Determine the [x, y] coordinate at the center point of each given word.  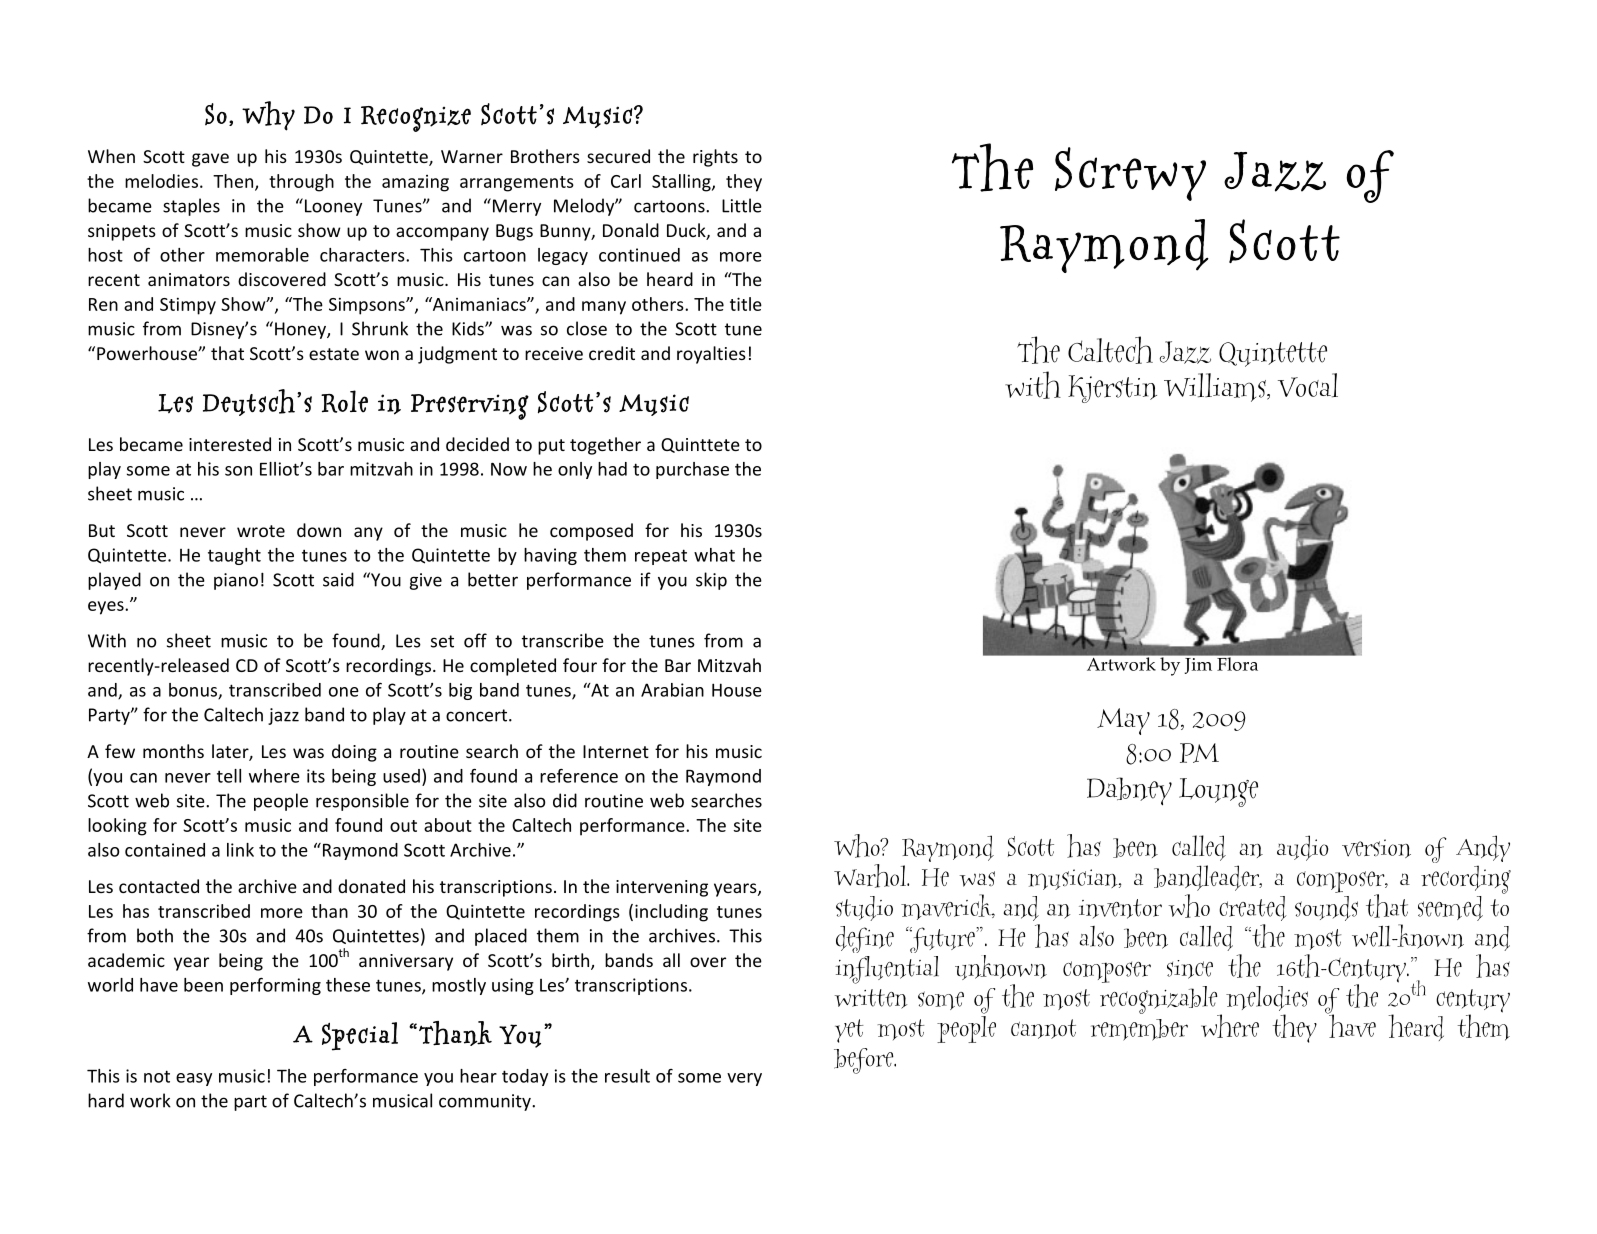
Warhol [871, 876]
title [746, 304]
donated [371, 886]
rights [715, 158]
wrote [261, 531]
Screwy [1130, 174]
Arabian [672, 690]
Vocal [1308, 385]
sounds [1326, 908]
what [714, 555]
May [1123, 721]
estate [334, 354]
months [173, 751]
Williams [1216, 387]
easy [194, 1079]
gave [210, 160]
